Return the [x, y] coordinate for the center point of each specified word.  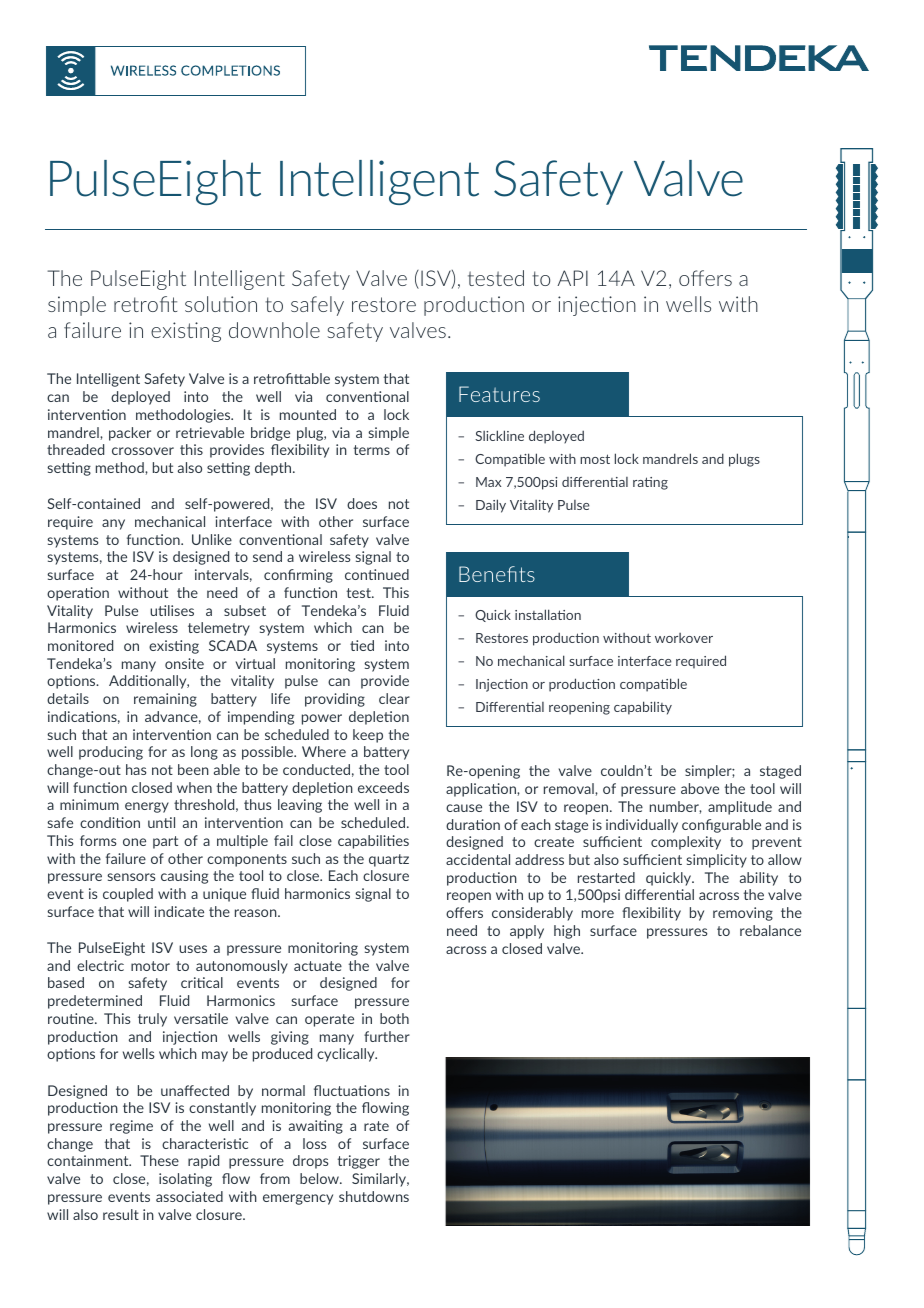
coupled [128, 895]
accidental [478, 859]
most [595, 459]
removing [743, 914]
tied [362, 645]
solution [221, 304]
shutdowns [374, 1196]
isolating [185, 1180]
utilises [172, 610]
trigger [358, 1162]
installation [548, 614]
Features [499, 394]
